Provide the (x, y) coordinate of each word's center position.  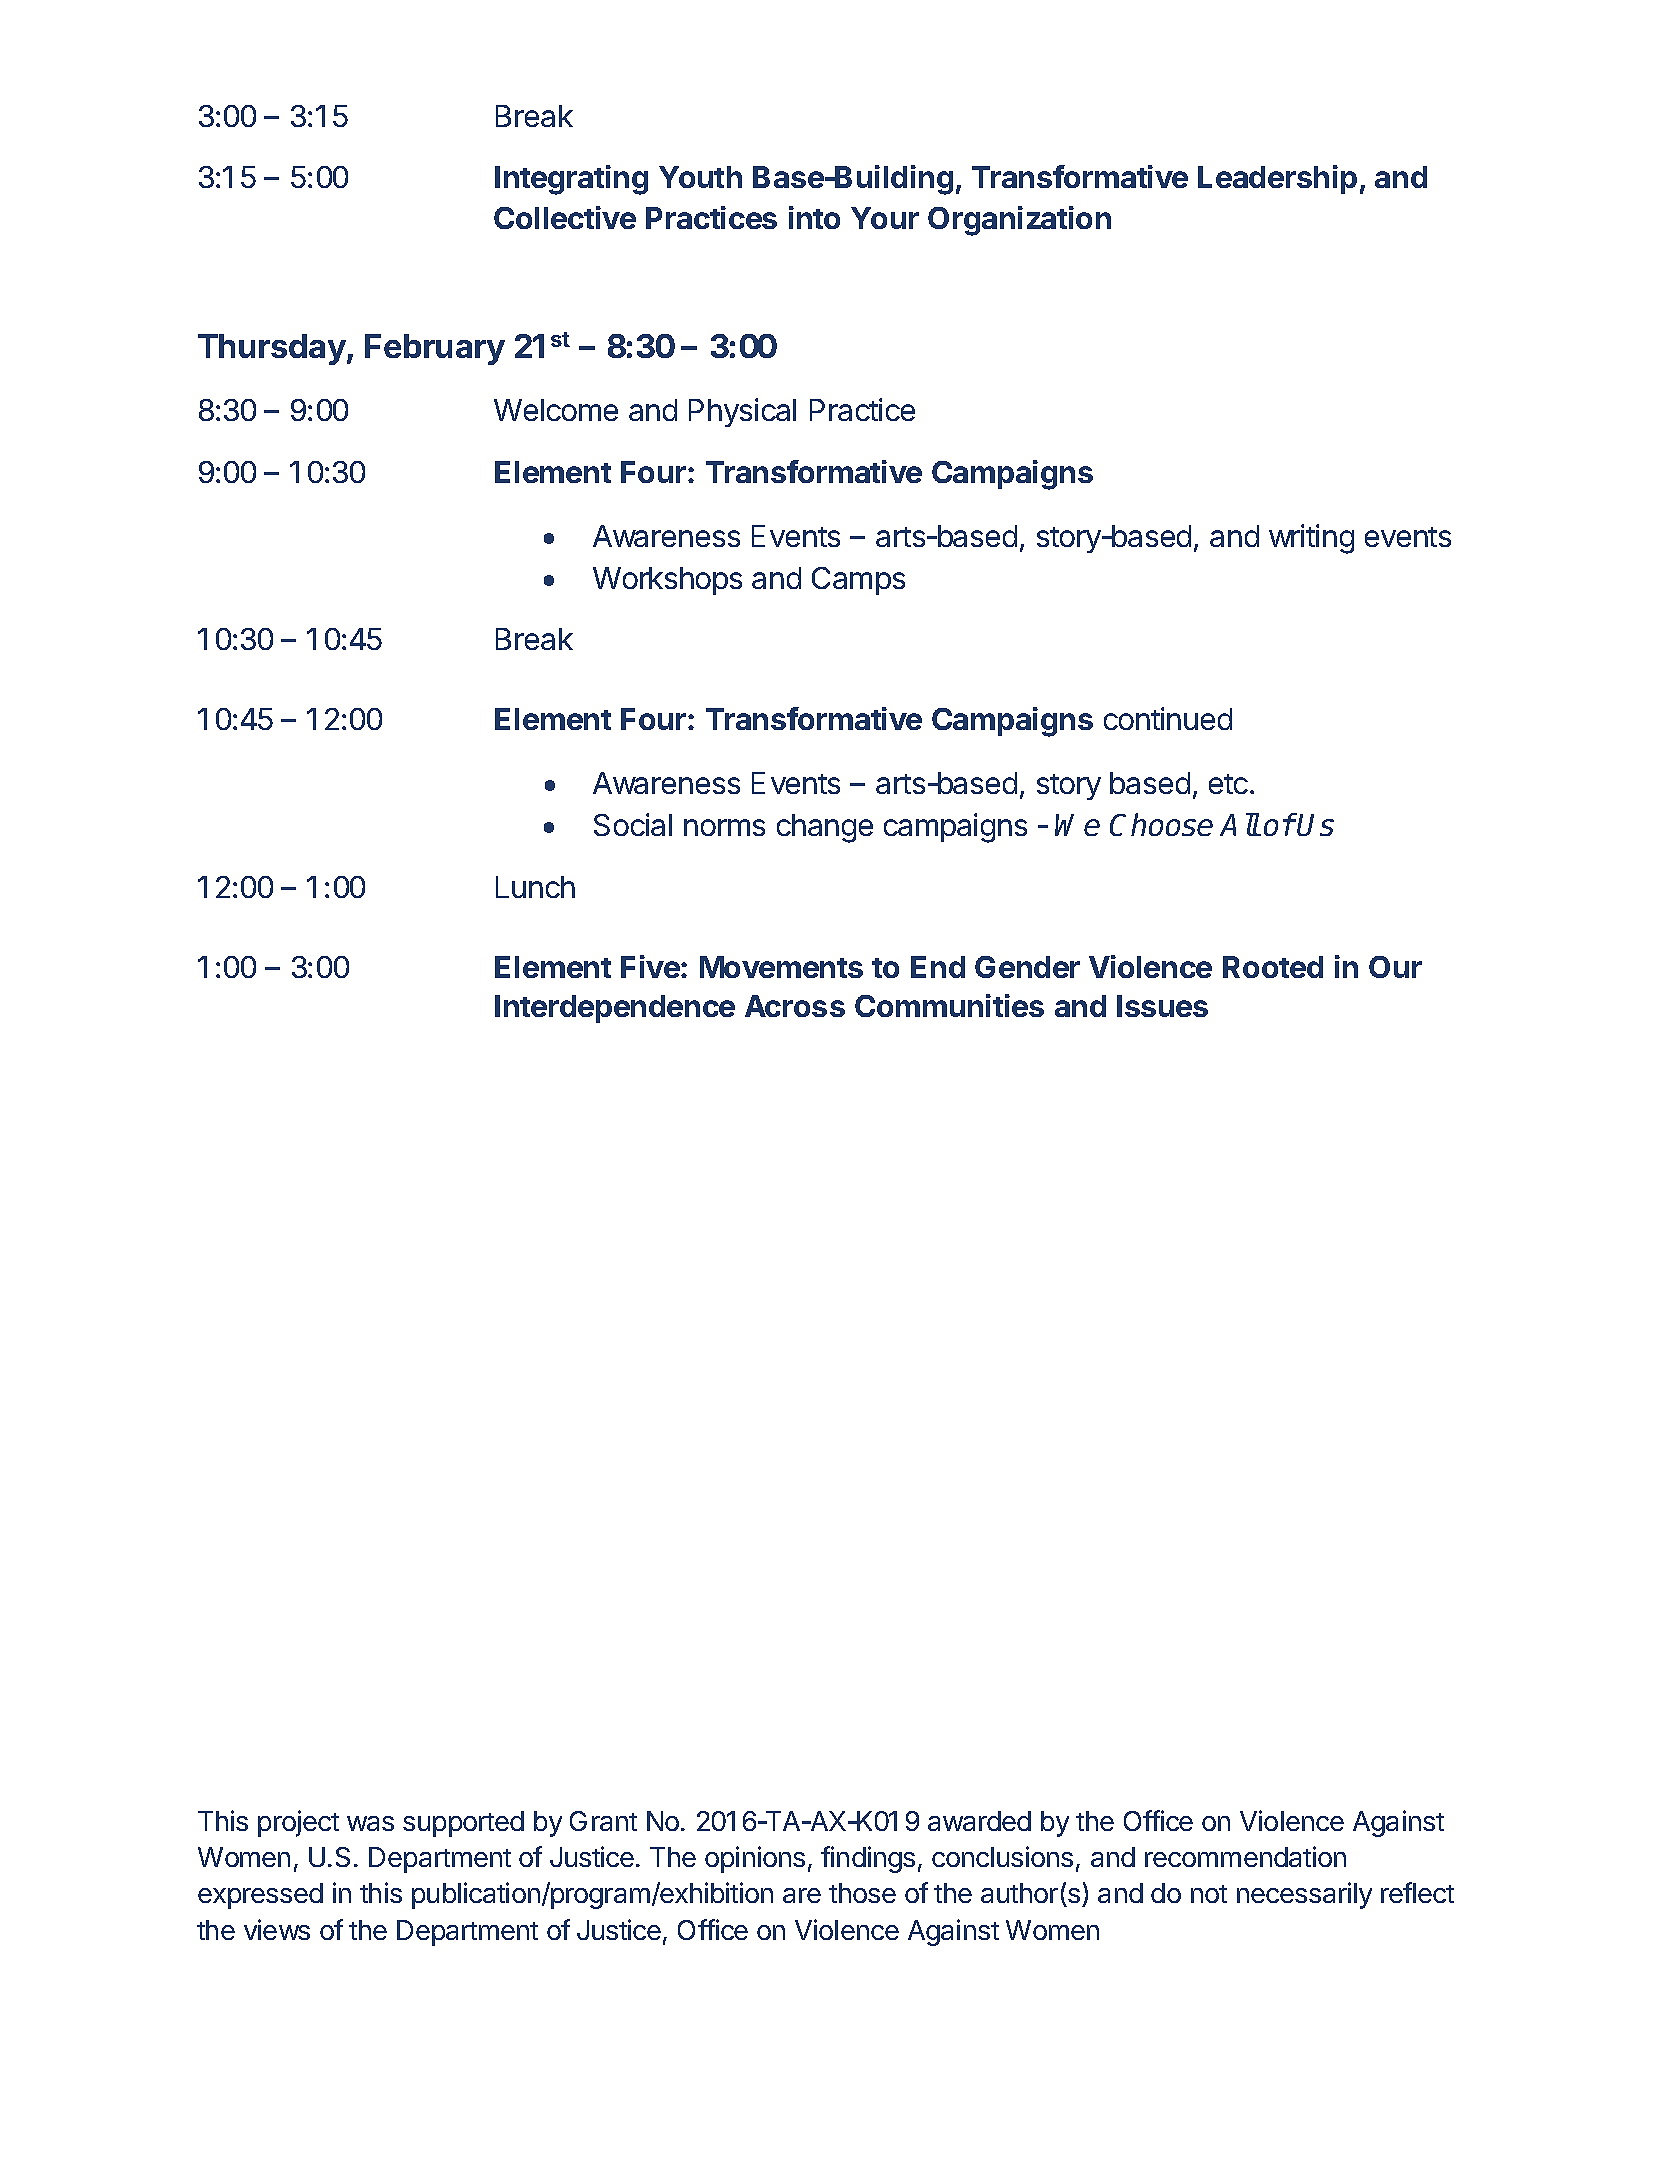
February (435, 349)
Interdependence (615, 1009)
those (862, 1893)
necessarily (1304, 1895)
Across (795, 1006)
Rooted (1273, 967)
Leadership (1277, 179)
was (370, 1823)
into (814, 217)
